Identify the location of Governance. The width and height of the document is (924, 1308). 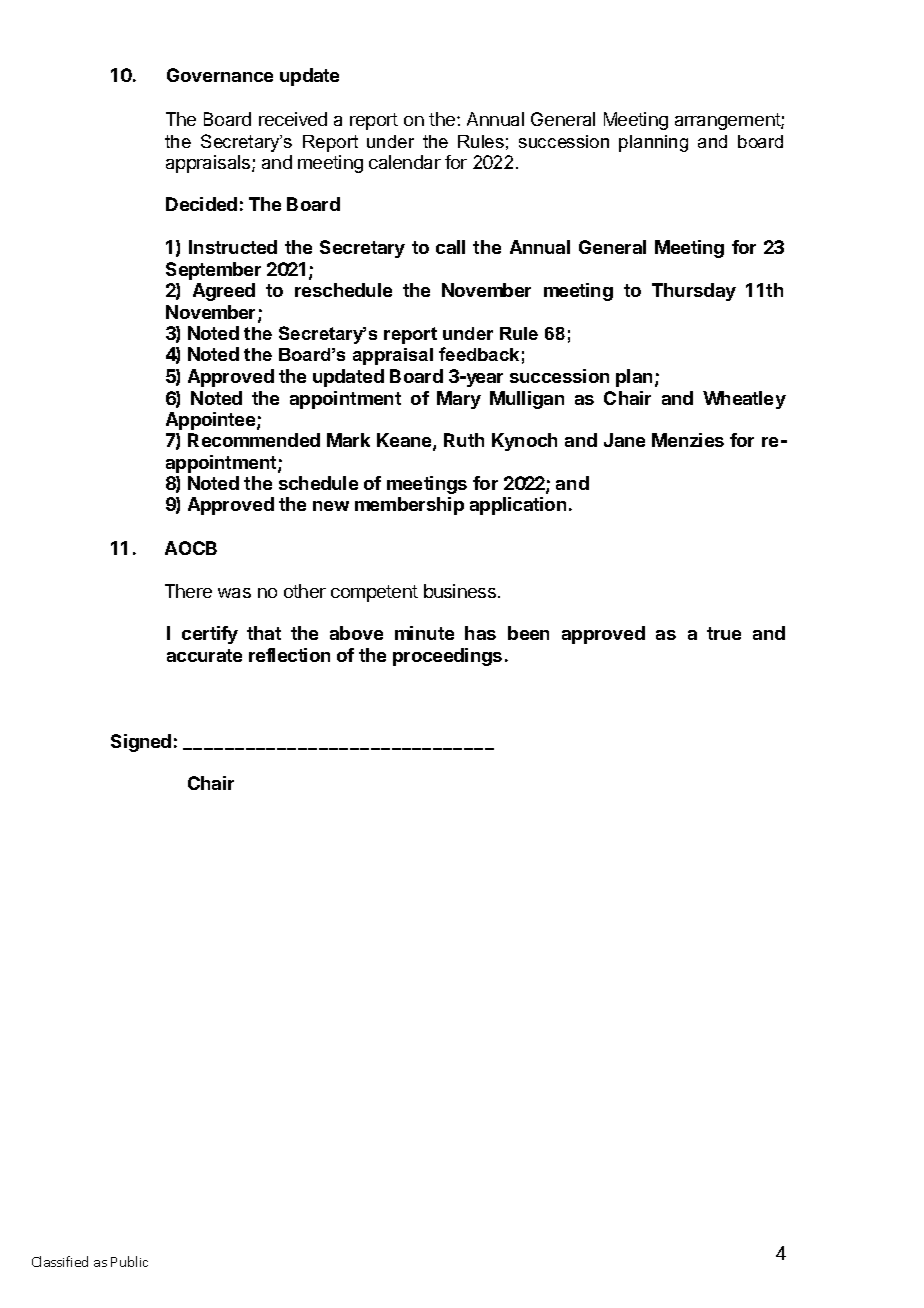
(220, 75).
